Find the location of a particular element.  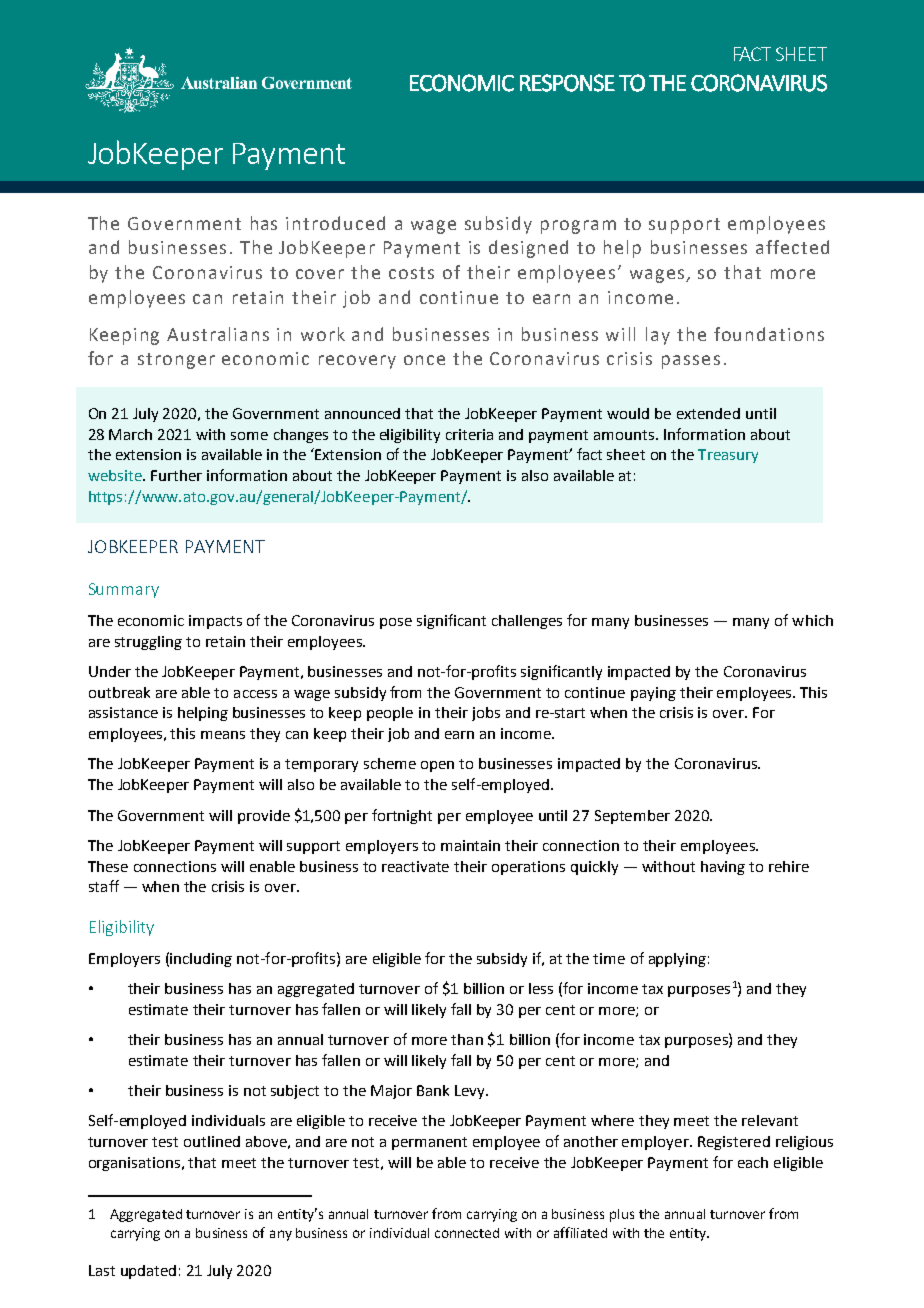

introduced is located at coordinates (335, 223).
